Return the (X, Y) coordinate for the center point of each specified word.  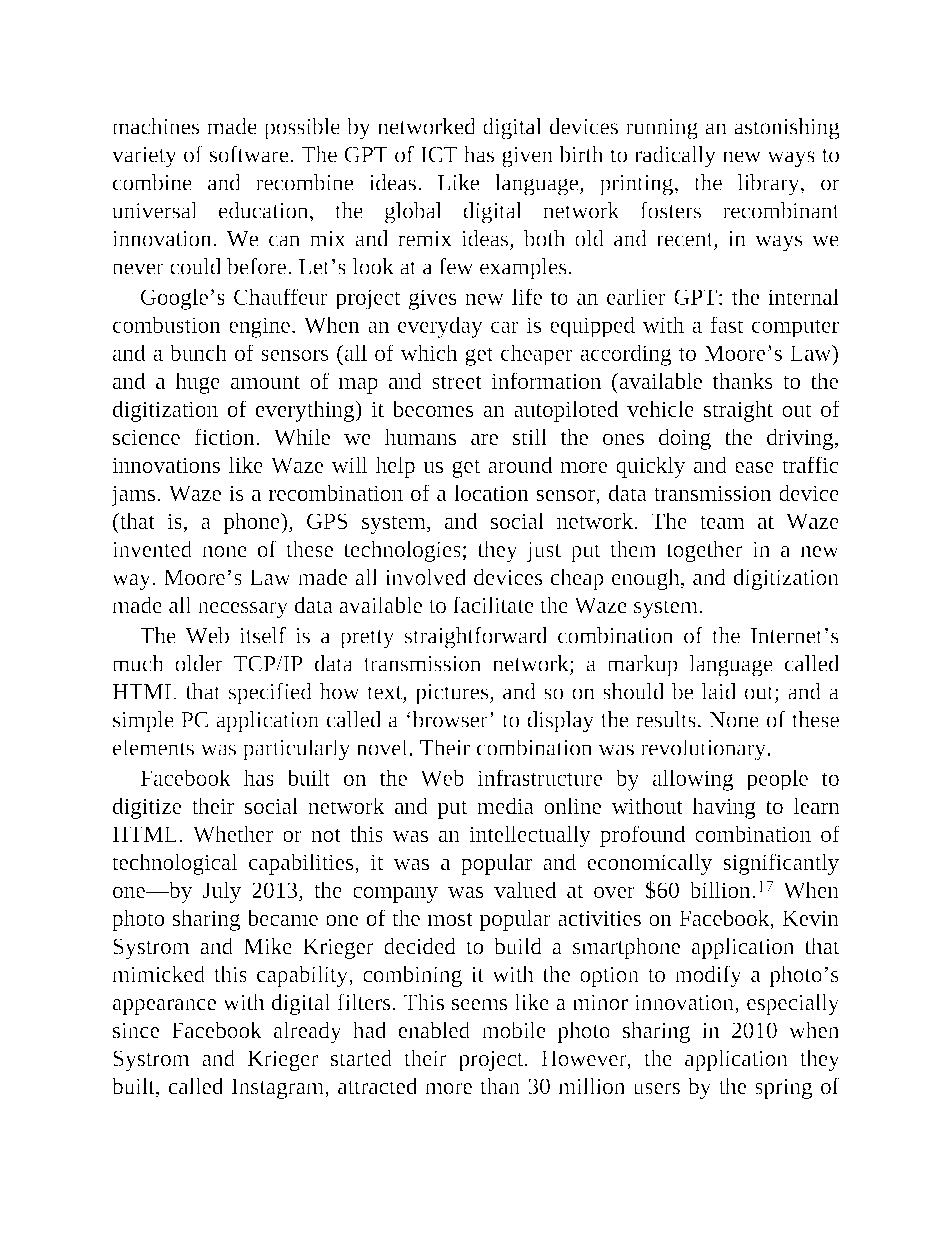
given (527, 157)
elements (153, 747)
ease (754, 467)
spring (783, 1088)
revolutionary (705, 750)
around (520, 464)
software (250, 154)
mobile (514, 1030)
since (136, 1030)
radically (675, 157)
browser (449, 719)
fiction (225, 436)
